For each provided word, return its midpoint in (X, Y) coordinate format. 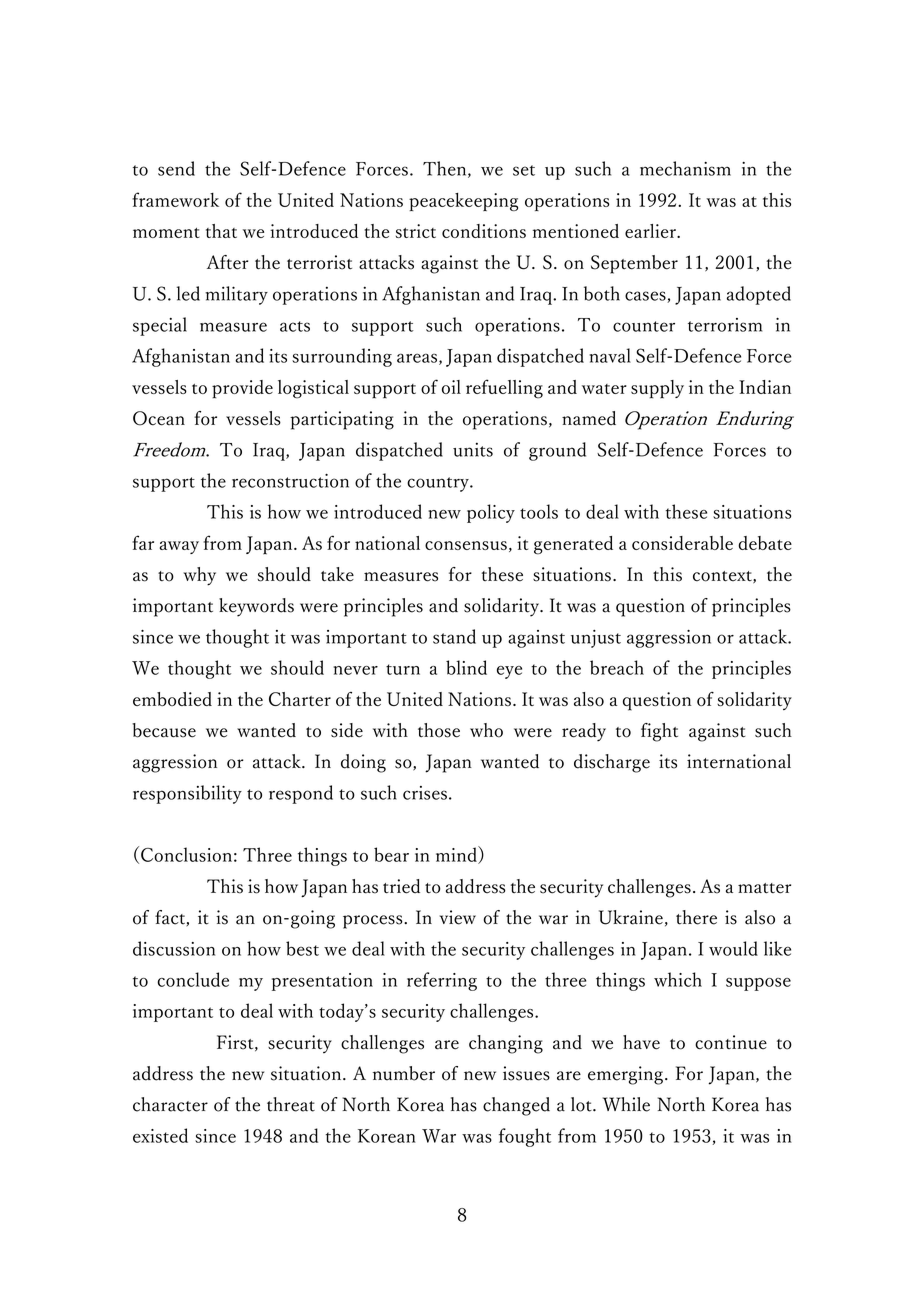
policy (491, 513)
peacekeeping (463, 202)
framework (175, 199)
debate (765, 543)
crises (425, 793)
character (170, 1104)
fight (659, 732)
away (179, 547)
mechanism (685, 168)
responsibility (187, 794)
